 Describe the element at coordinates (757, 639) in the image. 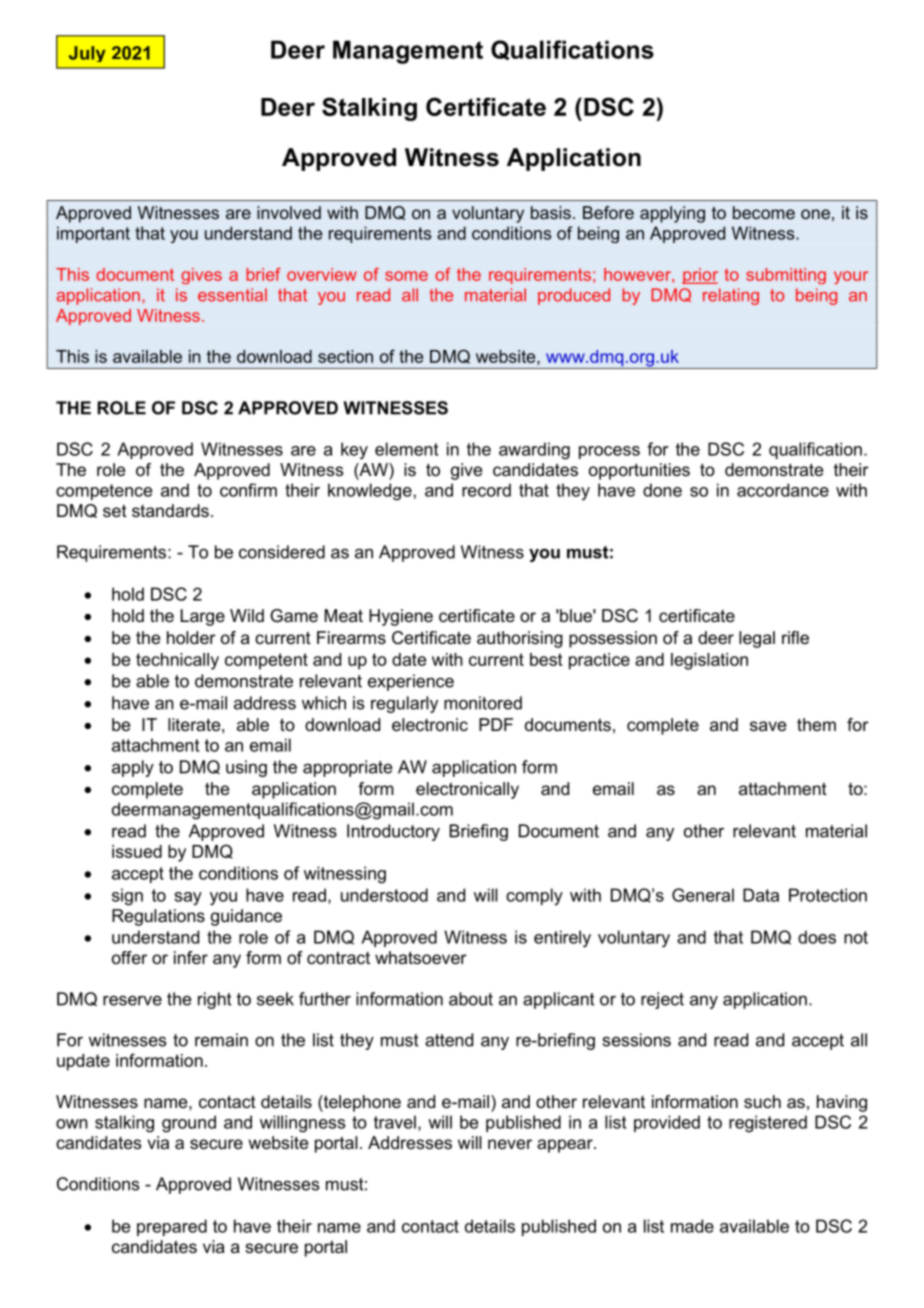

I see `legal` at that location.
